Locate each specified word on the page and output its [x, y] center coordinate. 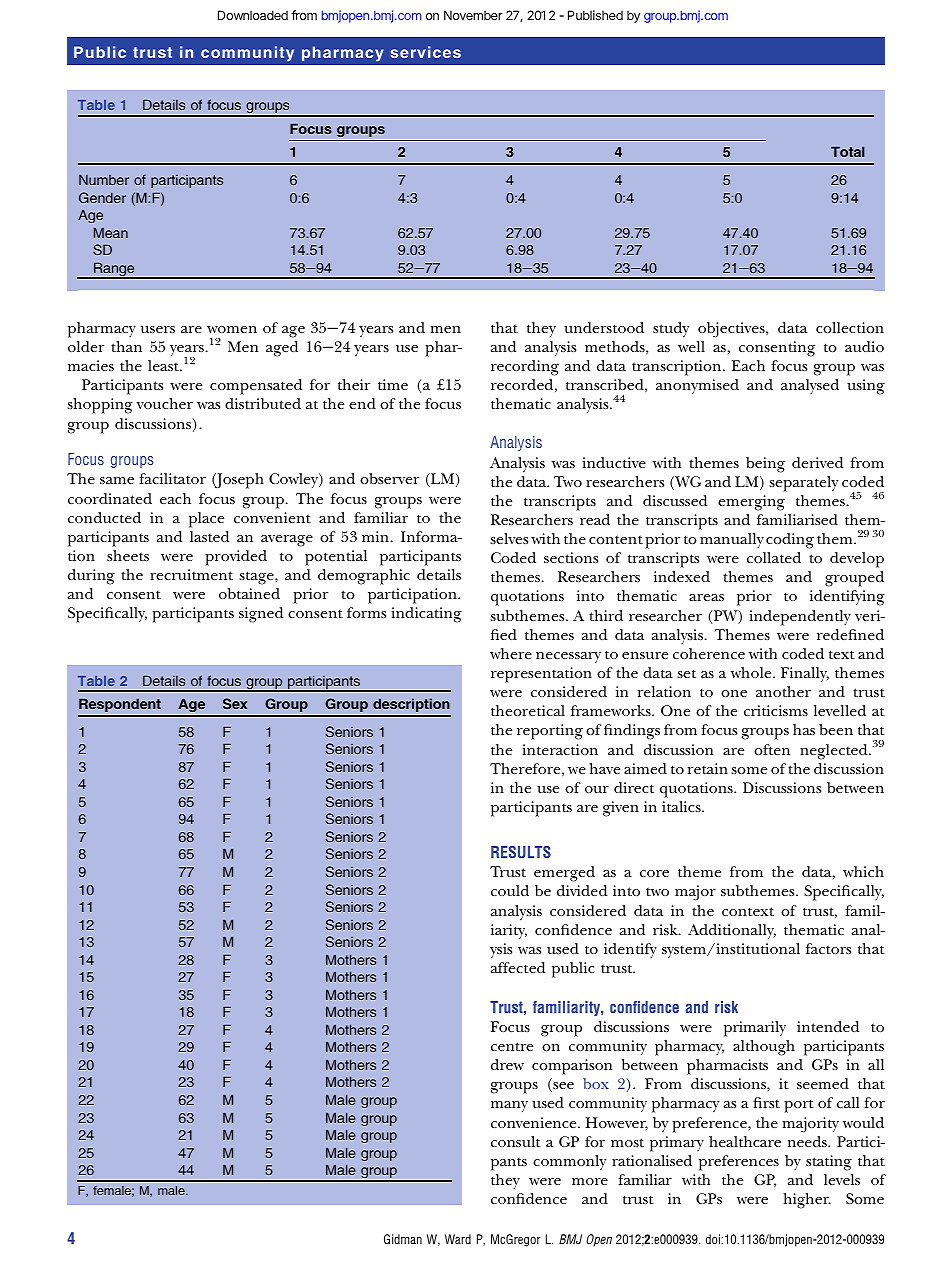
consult [516, 1141]
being [765, 465]
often [772, 749]
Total [848, 151]
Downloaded [253, 15]
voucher [164, 403]
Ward [458, 1239]
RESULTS [521, 852]
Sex [235, 703]
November [473, 15]
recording [525, 368]
